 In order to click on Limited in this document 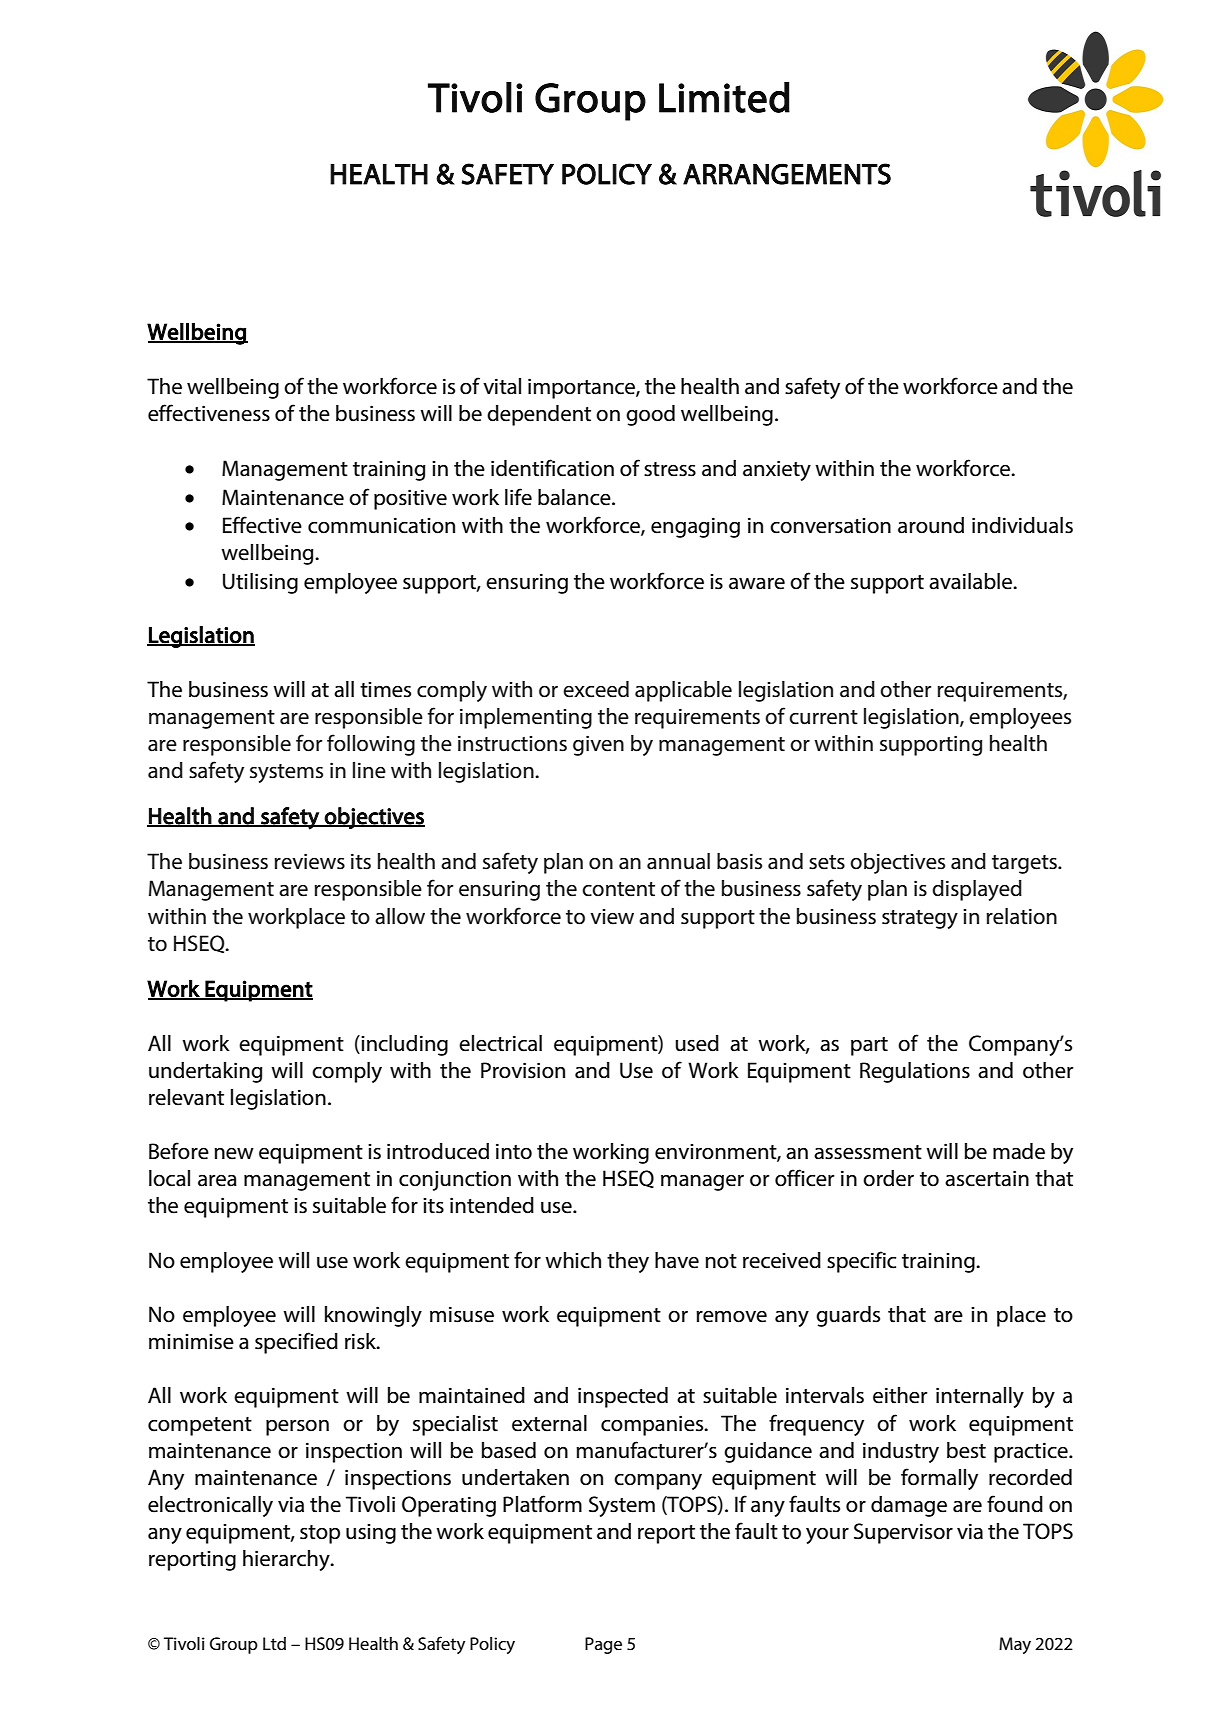, I will do `click(724, 97)`.
